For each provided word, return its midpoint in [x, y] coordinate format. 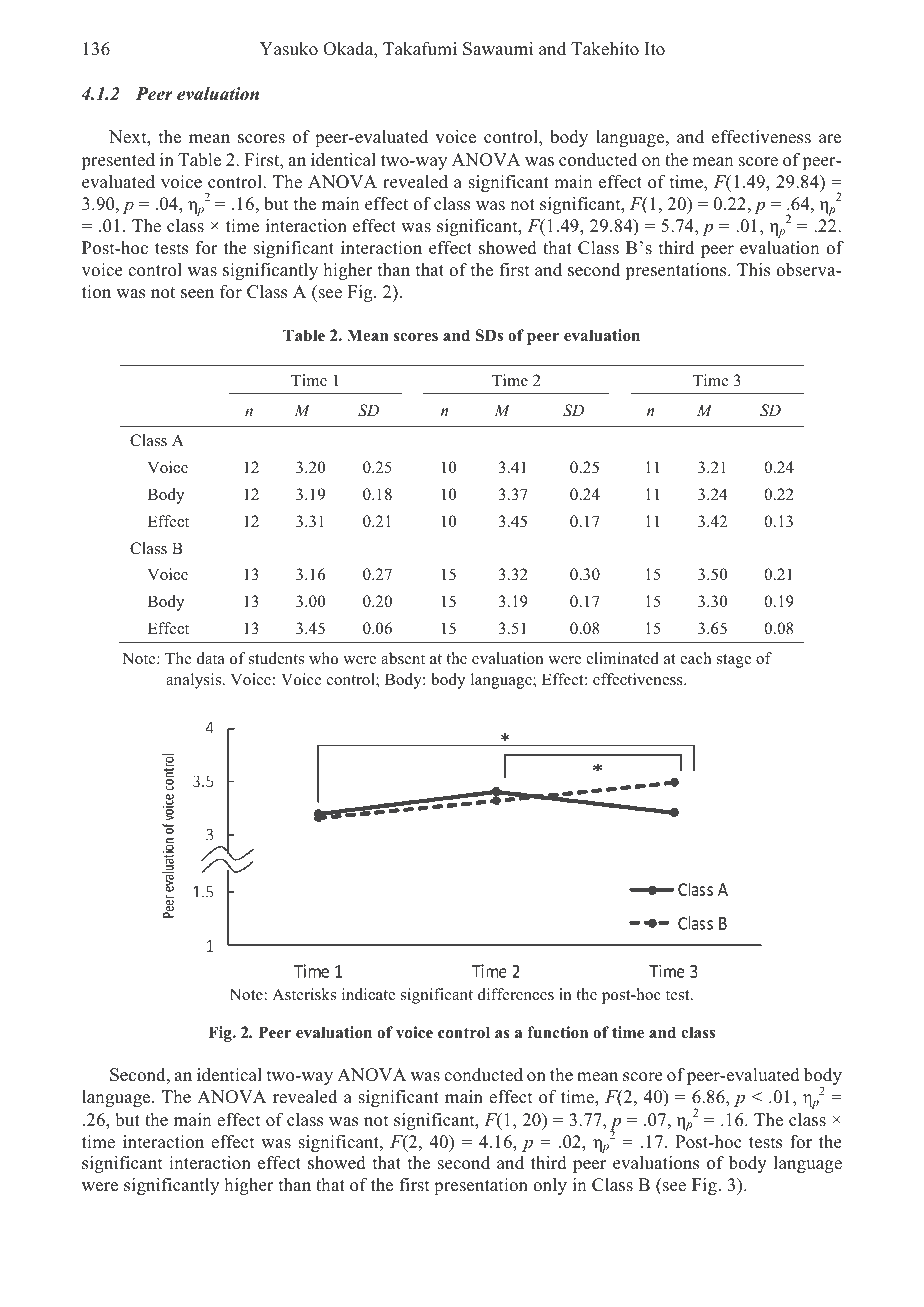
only [550, 1186]
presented [118, 161]
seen [197, 294]
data [211, 658]
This [753, 270]
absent [403, 658]
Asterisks [304, 994]
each [696, 658]
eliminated [622, 658]
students [276, 658]
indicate [368, 994]
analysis [195, 681]
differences [516, 994]
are [830, 139]
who [323, 658]
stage [734, 661]
